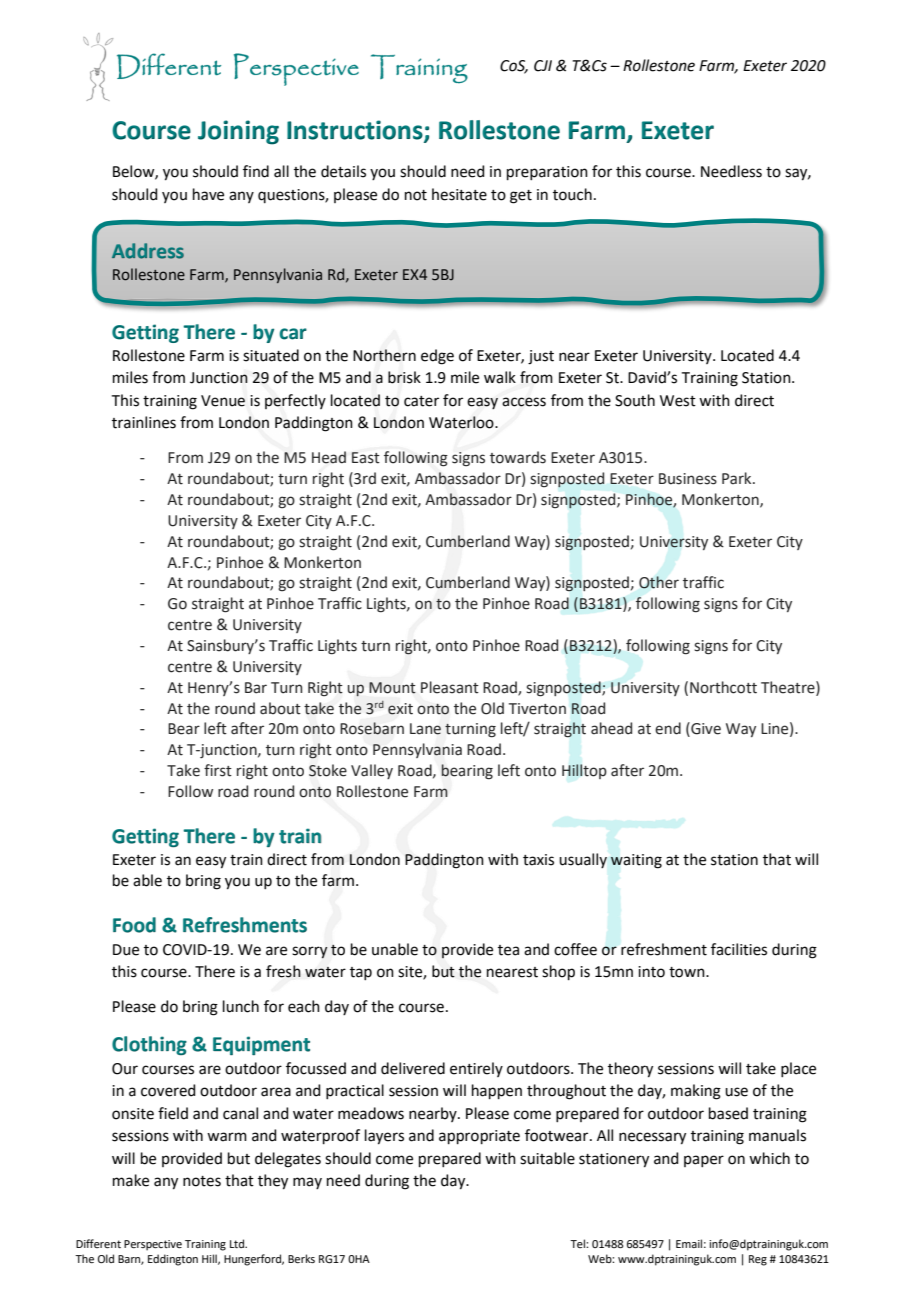  Describe the element at coordinates (479, 1137) in the screenshot. I see `appropriate` at that location.
